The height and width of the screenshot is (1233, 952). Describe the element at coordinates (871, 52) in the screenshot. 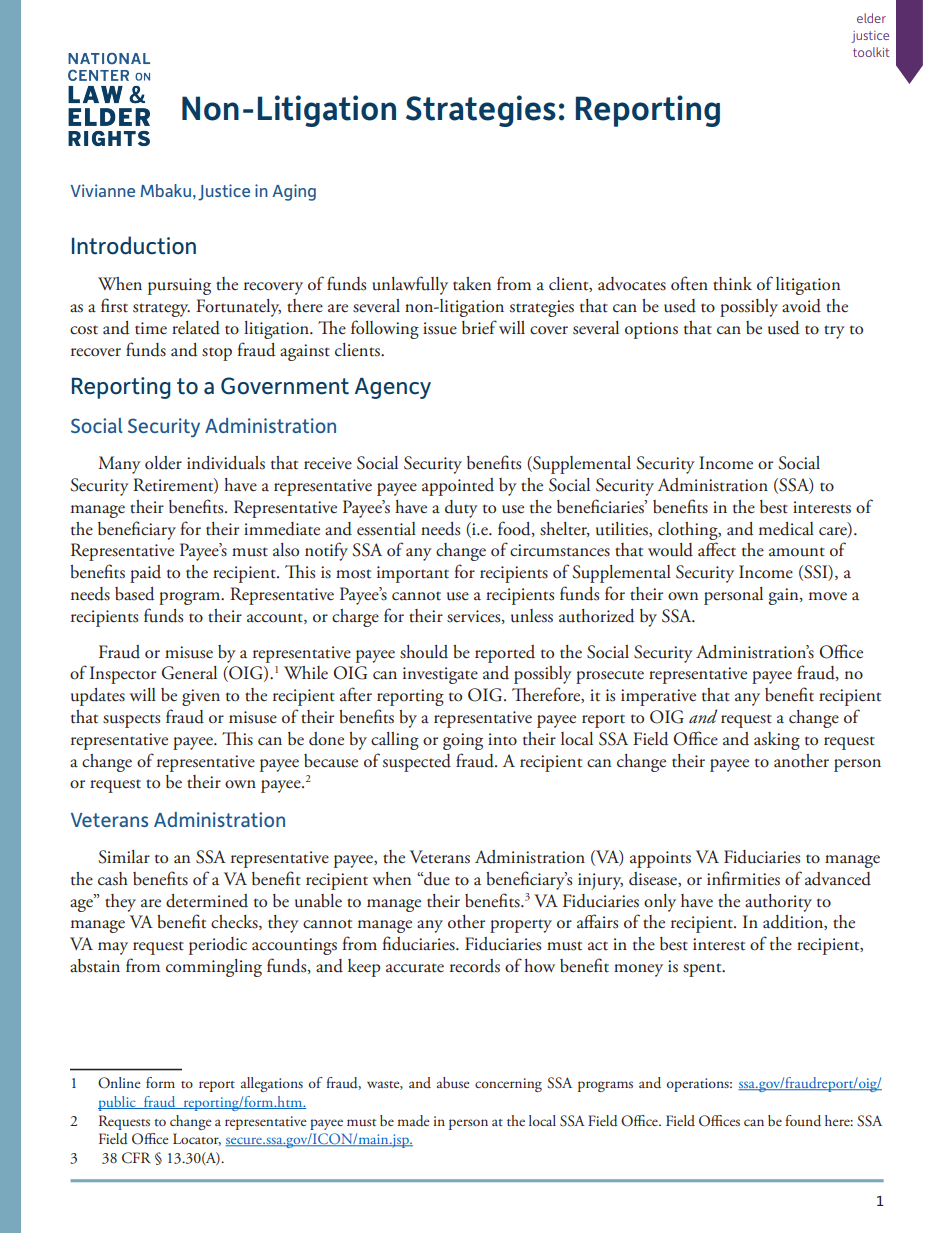

I see `toolkit` at that location.
